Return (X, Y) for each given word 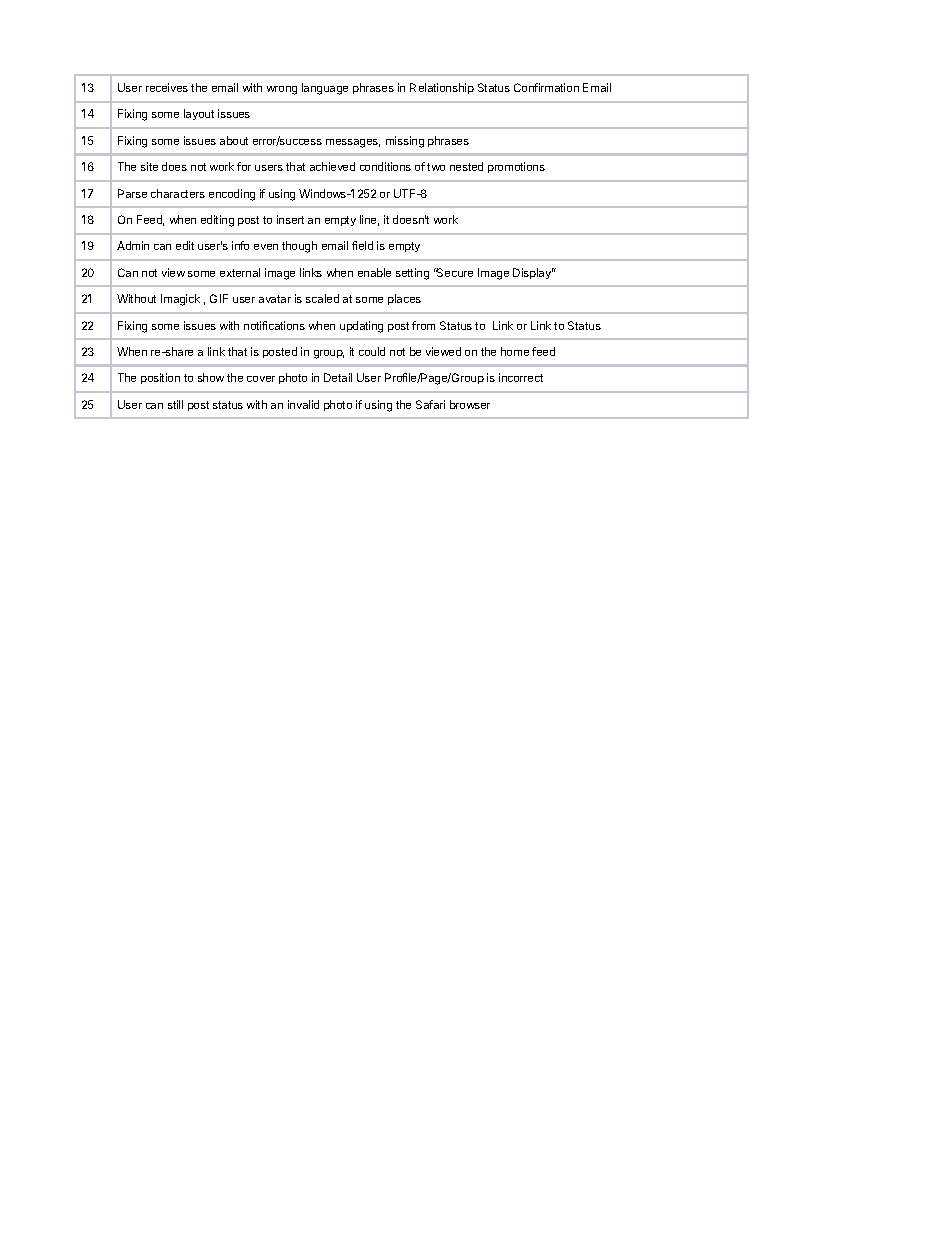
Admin (133, 245)
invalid (303, 404)
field (362, 245)
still (175, 404)
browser (470, 404)
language (325, 89)
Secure (454, 272)
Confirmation (546, 87)
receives (167, 87)
